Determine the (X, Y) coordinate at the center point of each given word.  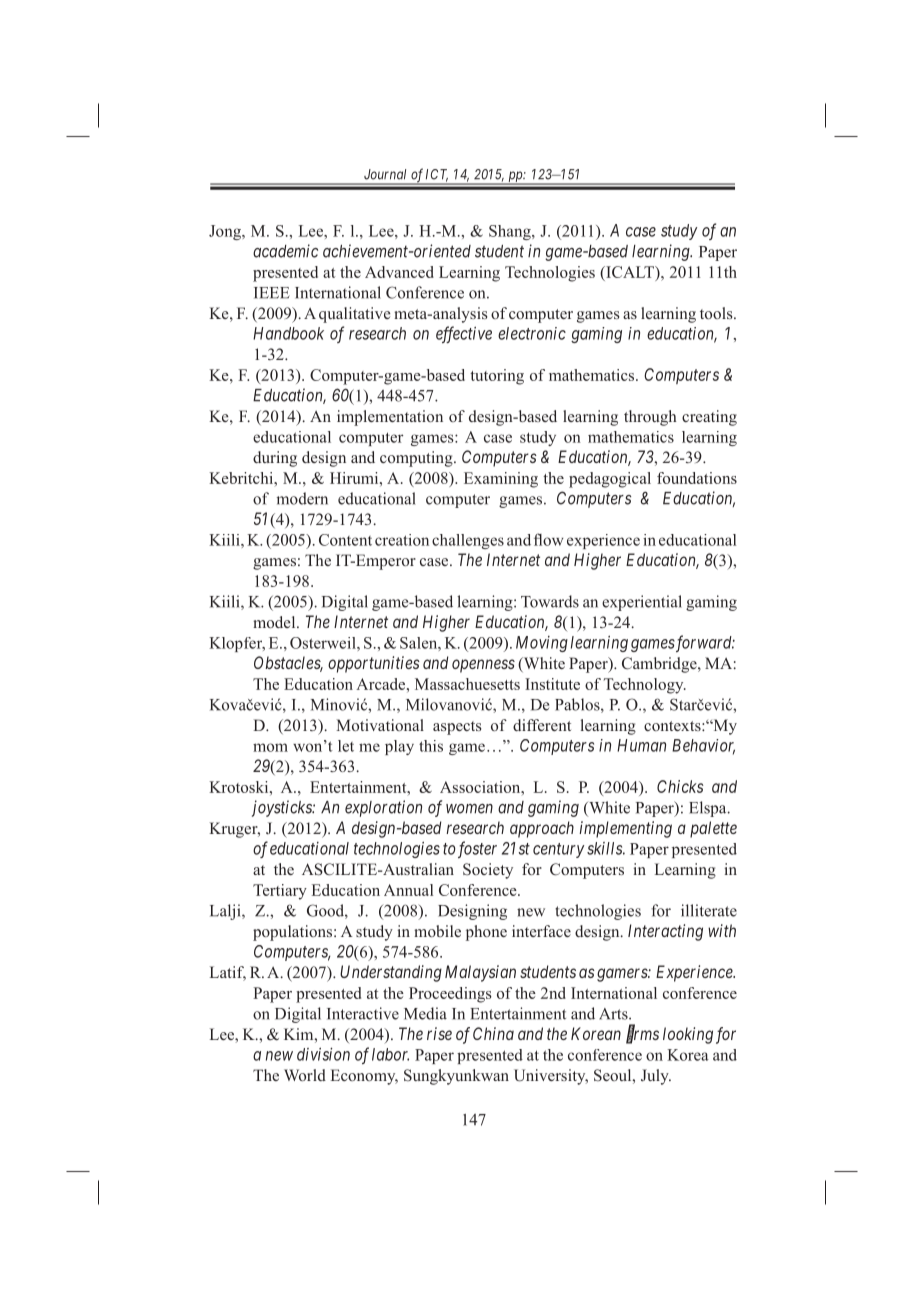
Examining (501, 480)
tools (717, 313)
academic (285, 251)
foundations (697, 478)
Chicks (680, 786)
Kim (300, 1034)
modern (302, 498)
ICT (437, 175)
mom (270, 747)
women (469, 808)
